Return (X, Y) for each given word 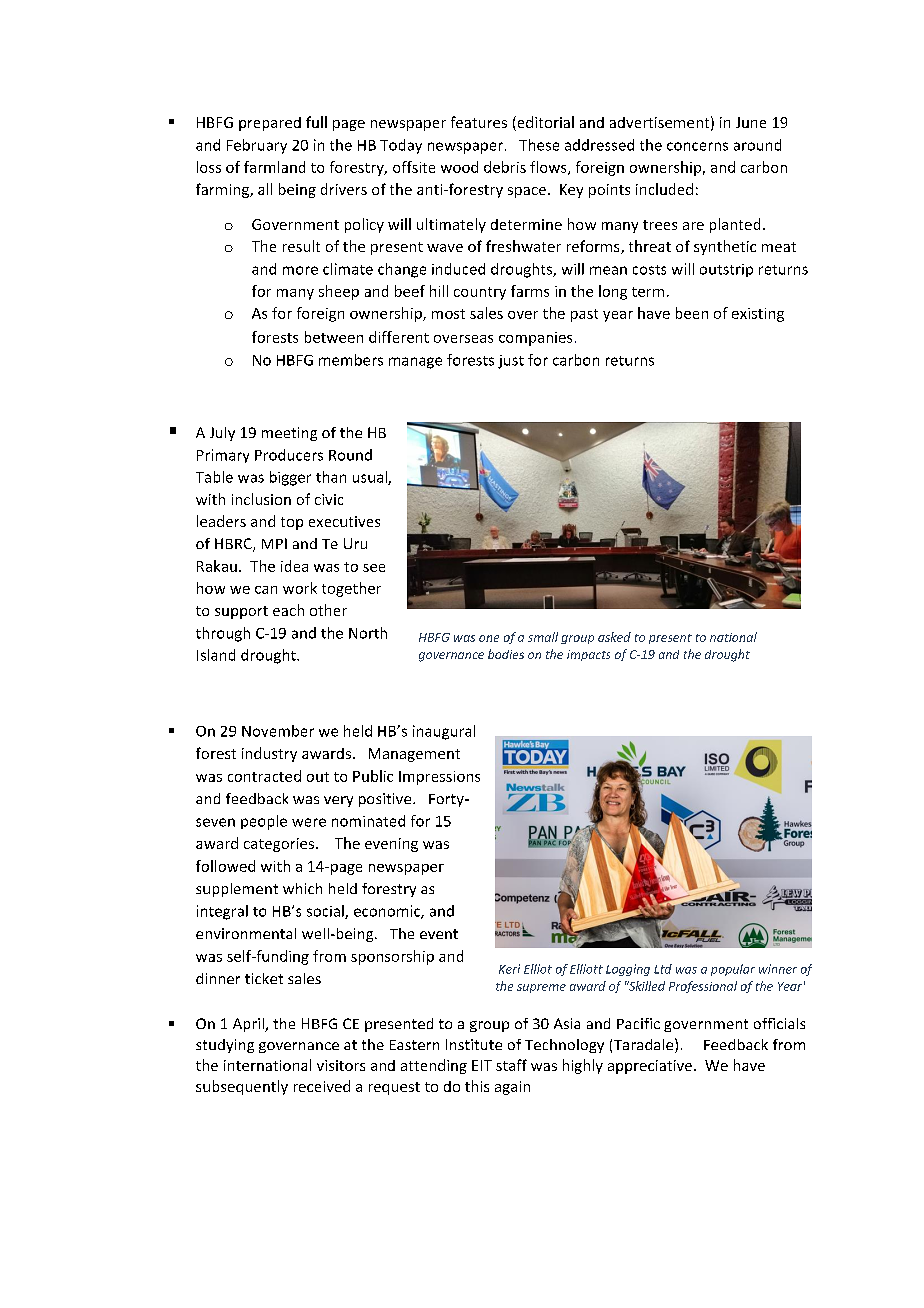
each (288, 610)
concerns (697, 146)
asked (614, 637)
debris (505, 167)
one (489, 638)
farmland (274, 167)
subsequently (242, 1087)
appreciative (650, 1067)
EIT (482, 1065)
